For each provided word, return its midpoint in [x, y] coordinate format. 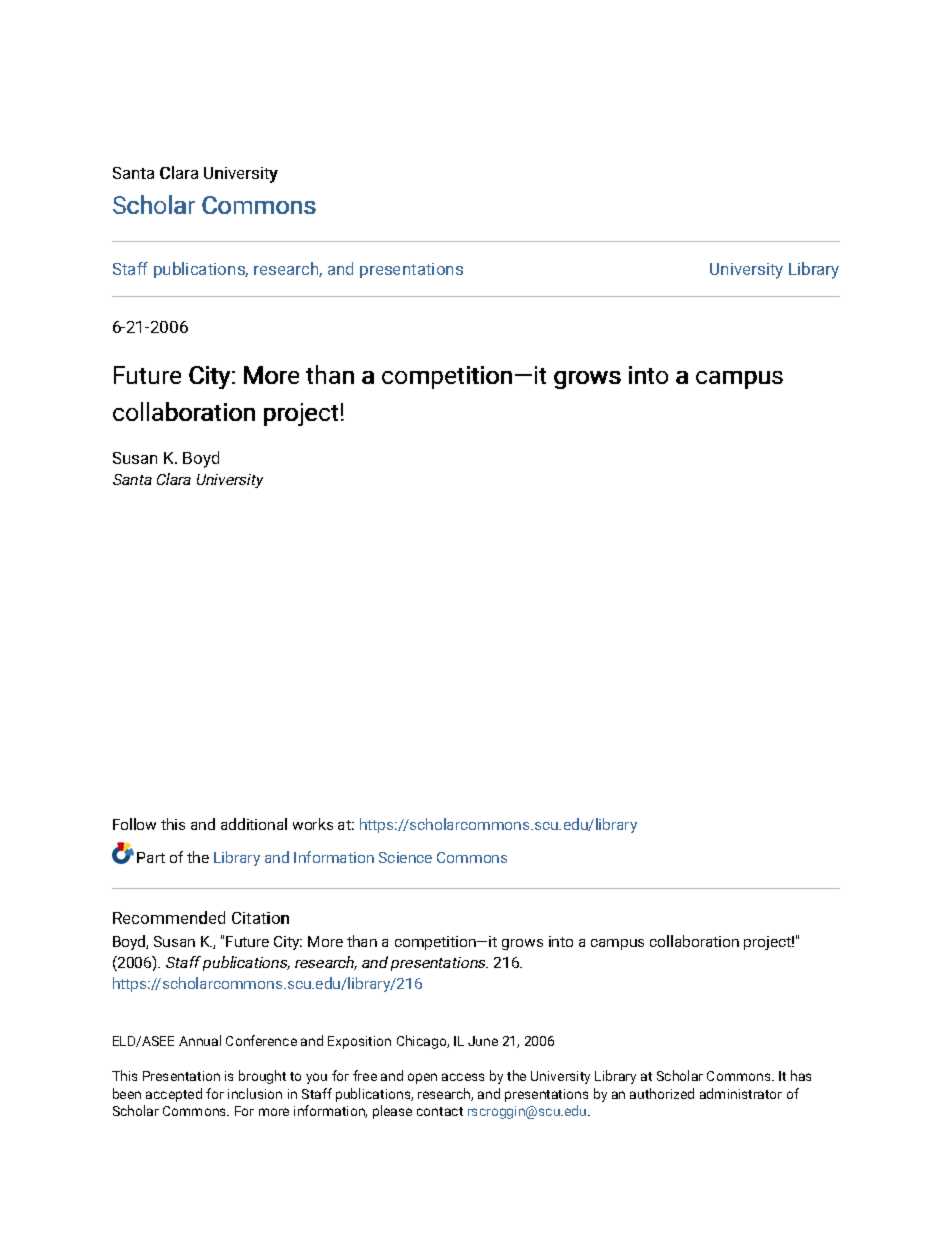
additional [254, 824]
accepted [174, 1095]
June [483, 1041]
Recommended [169, 917]
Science [405, 857]
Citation [260, 918]
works [313, 824]
